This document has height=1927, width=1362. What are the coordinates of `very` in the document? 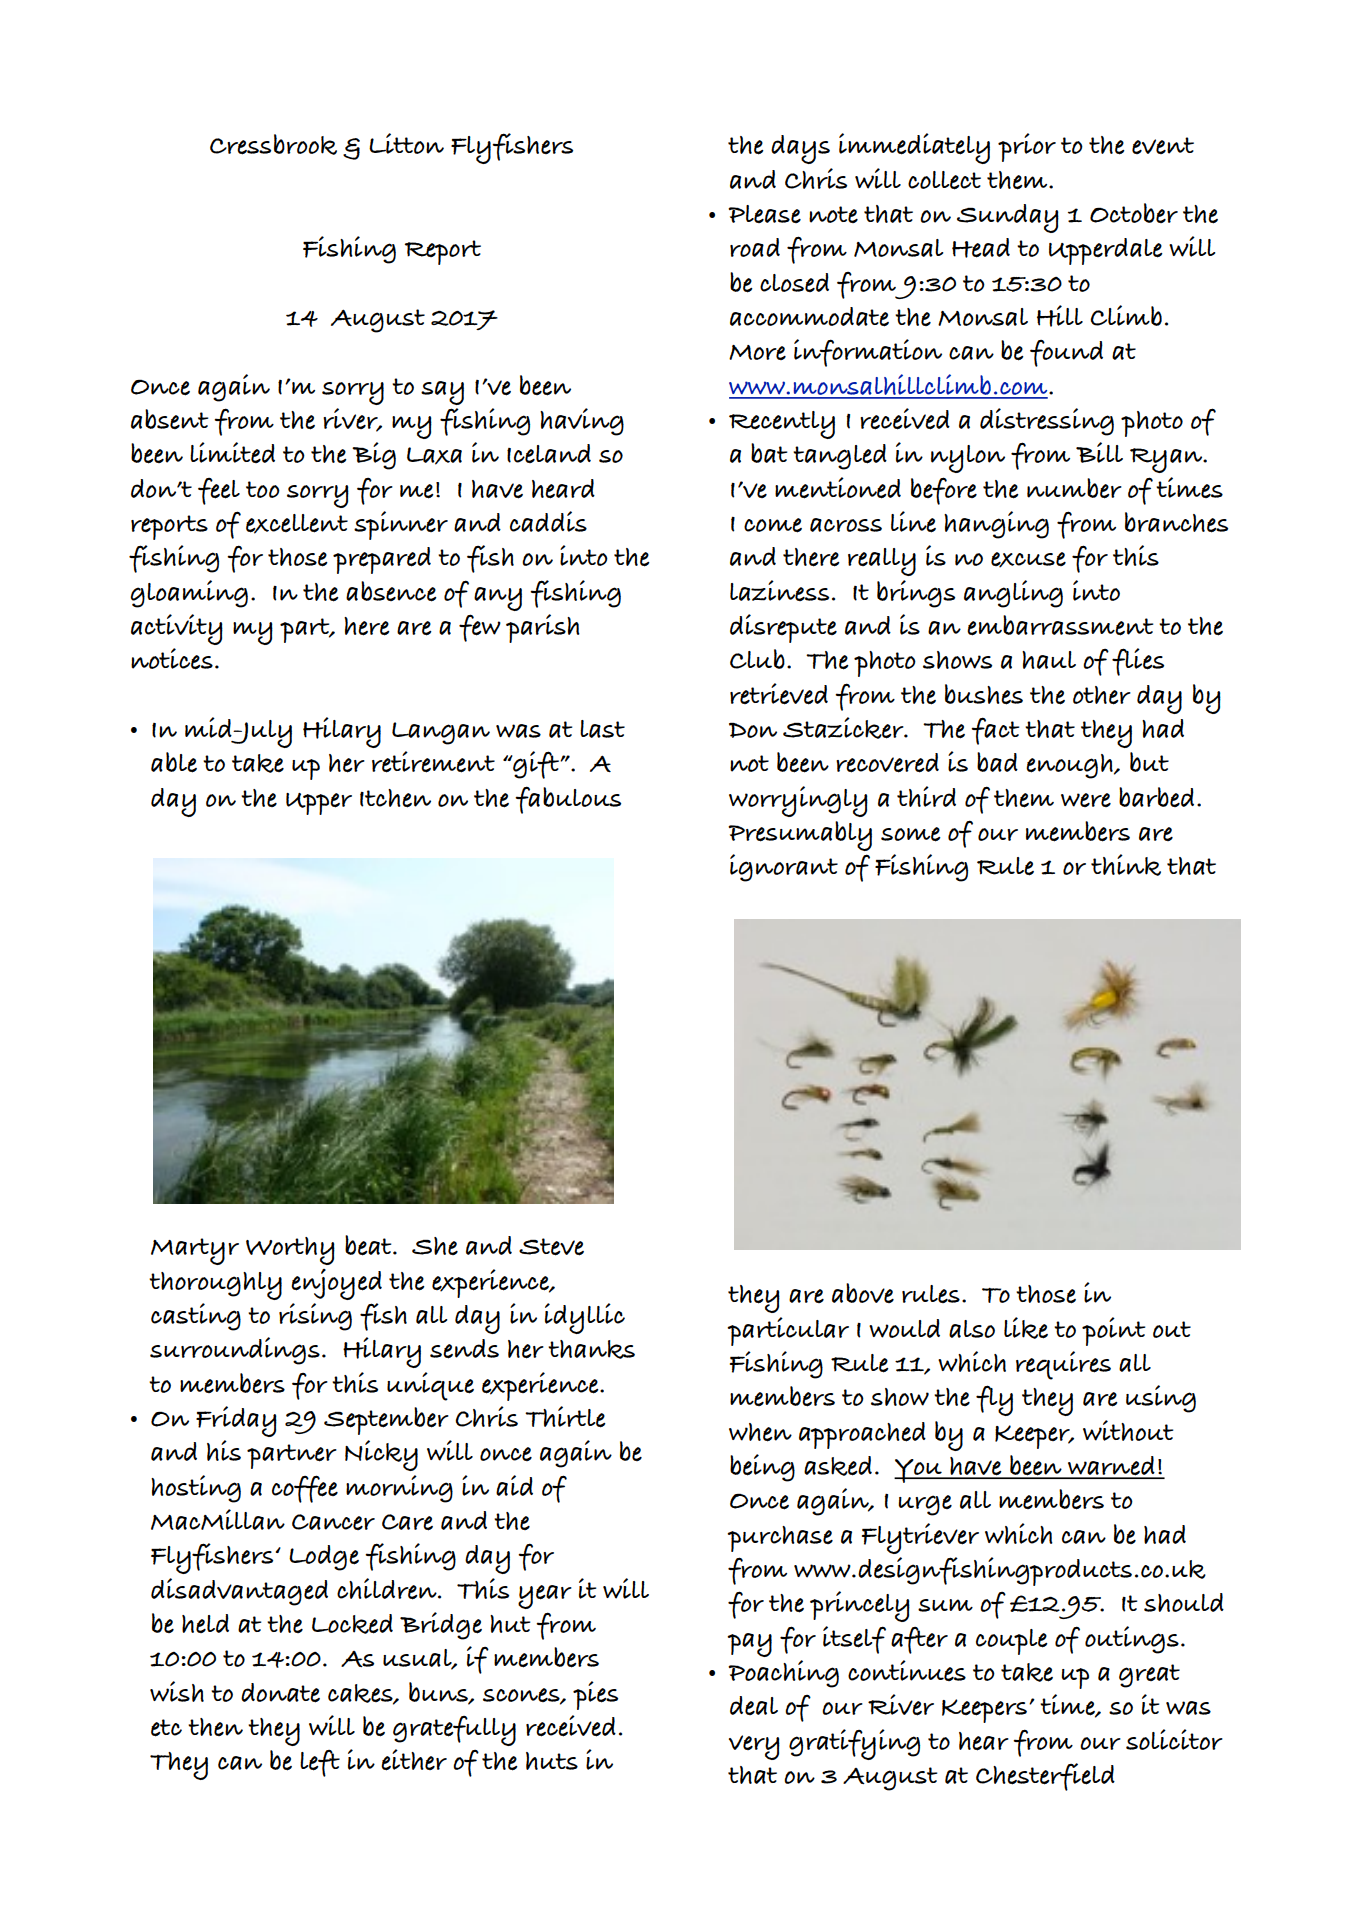 It's located at (754, 1747).
